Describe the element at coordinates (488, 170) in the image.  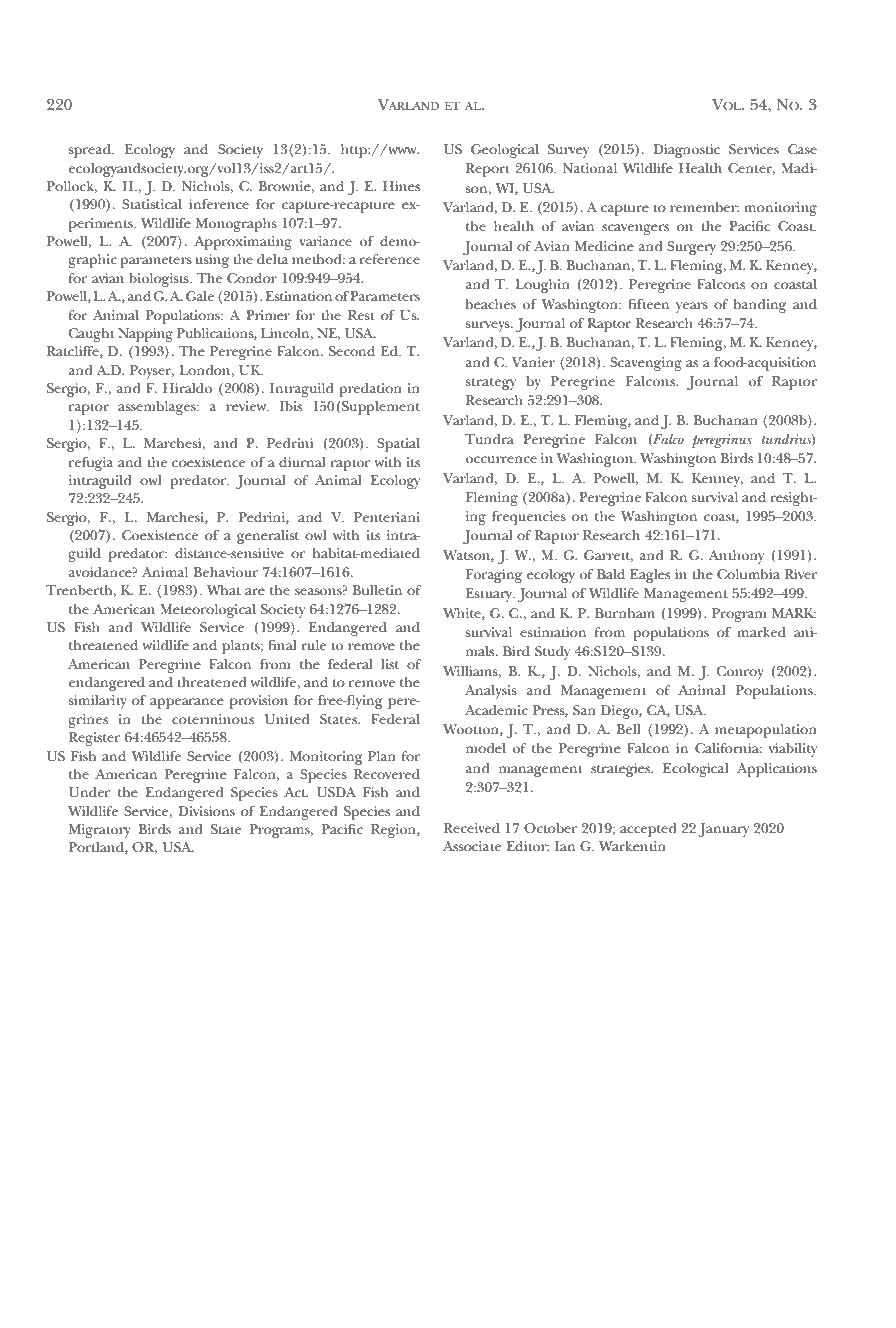
I see `Report` at that location.
